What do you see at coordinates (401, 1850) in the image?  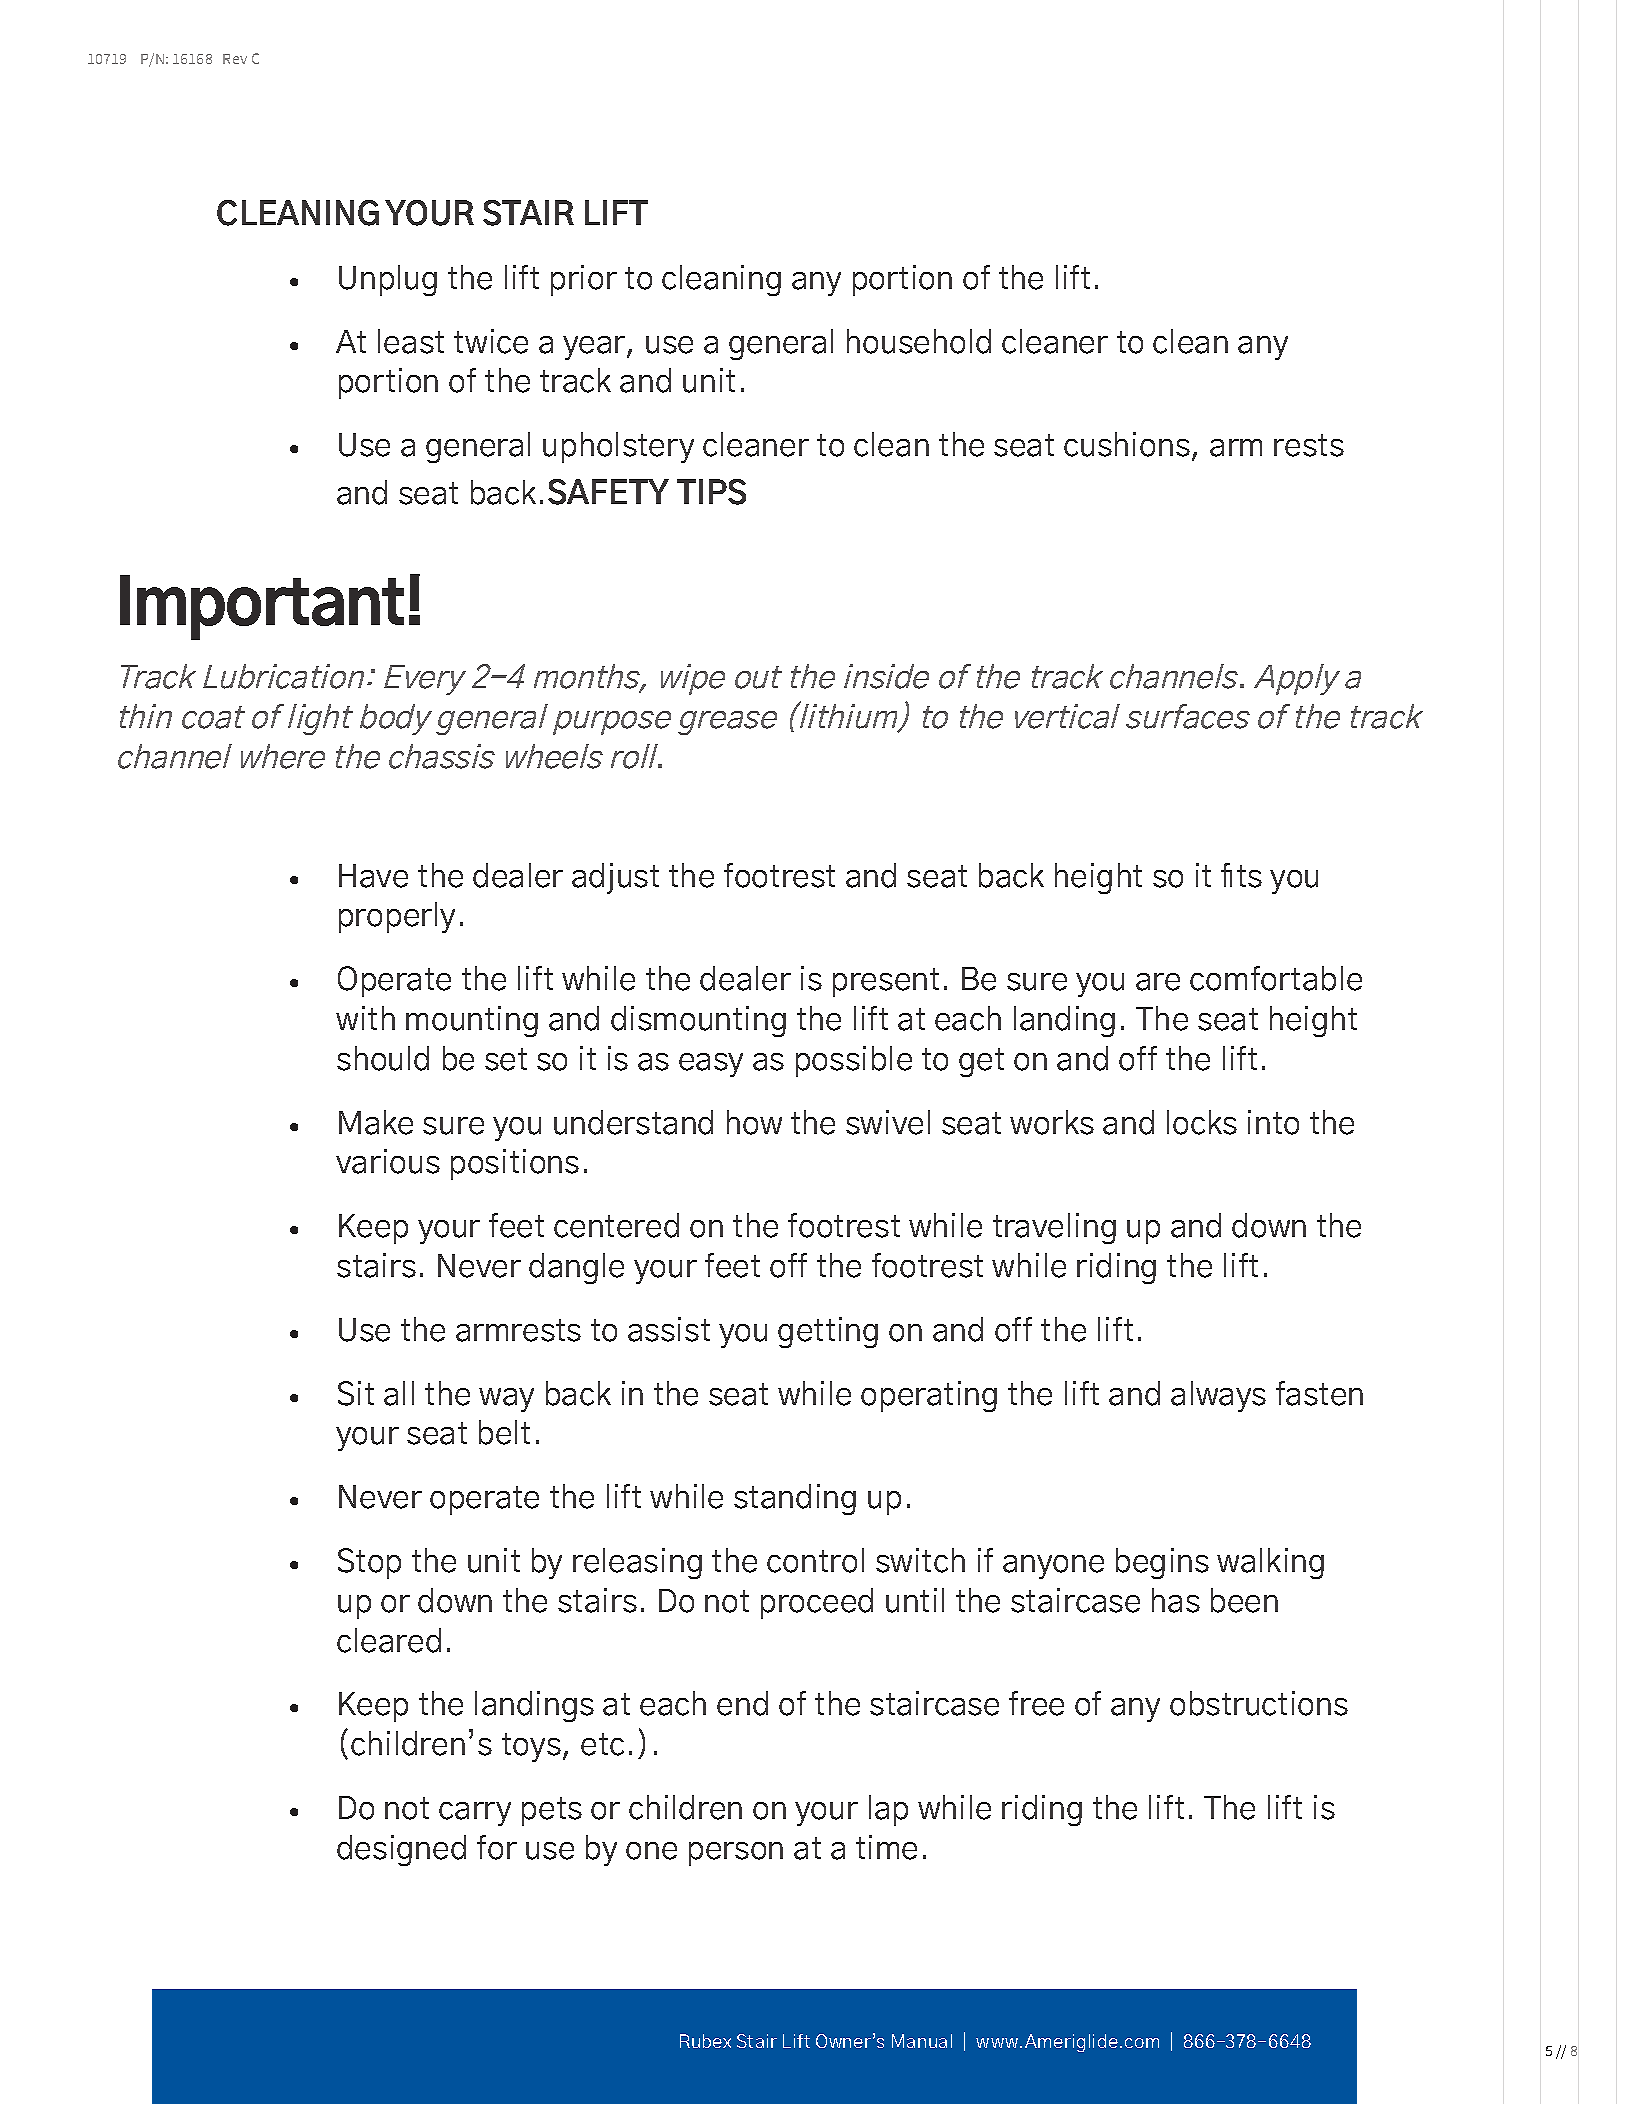 I see `designed` at bounding box center [401, 1850].
